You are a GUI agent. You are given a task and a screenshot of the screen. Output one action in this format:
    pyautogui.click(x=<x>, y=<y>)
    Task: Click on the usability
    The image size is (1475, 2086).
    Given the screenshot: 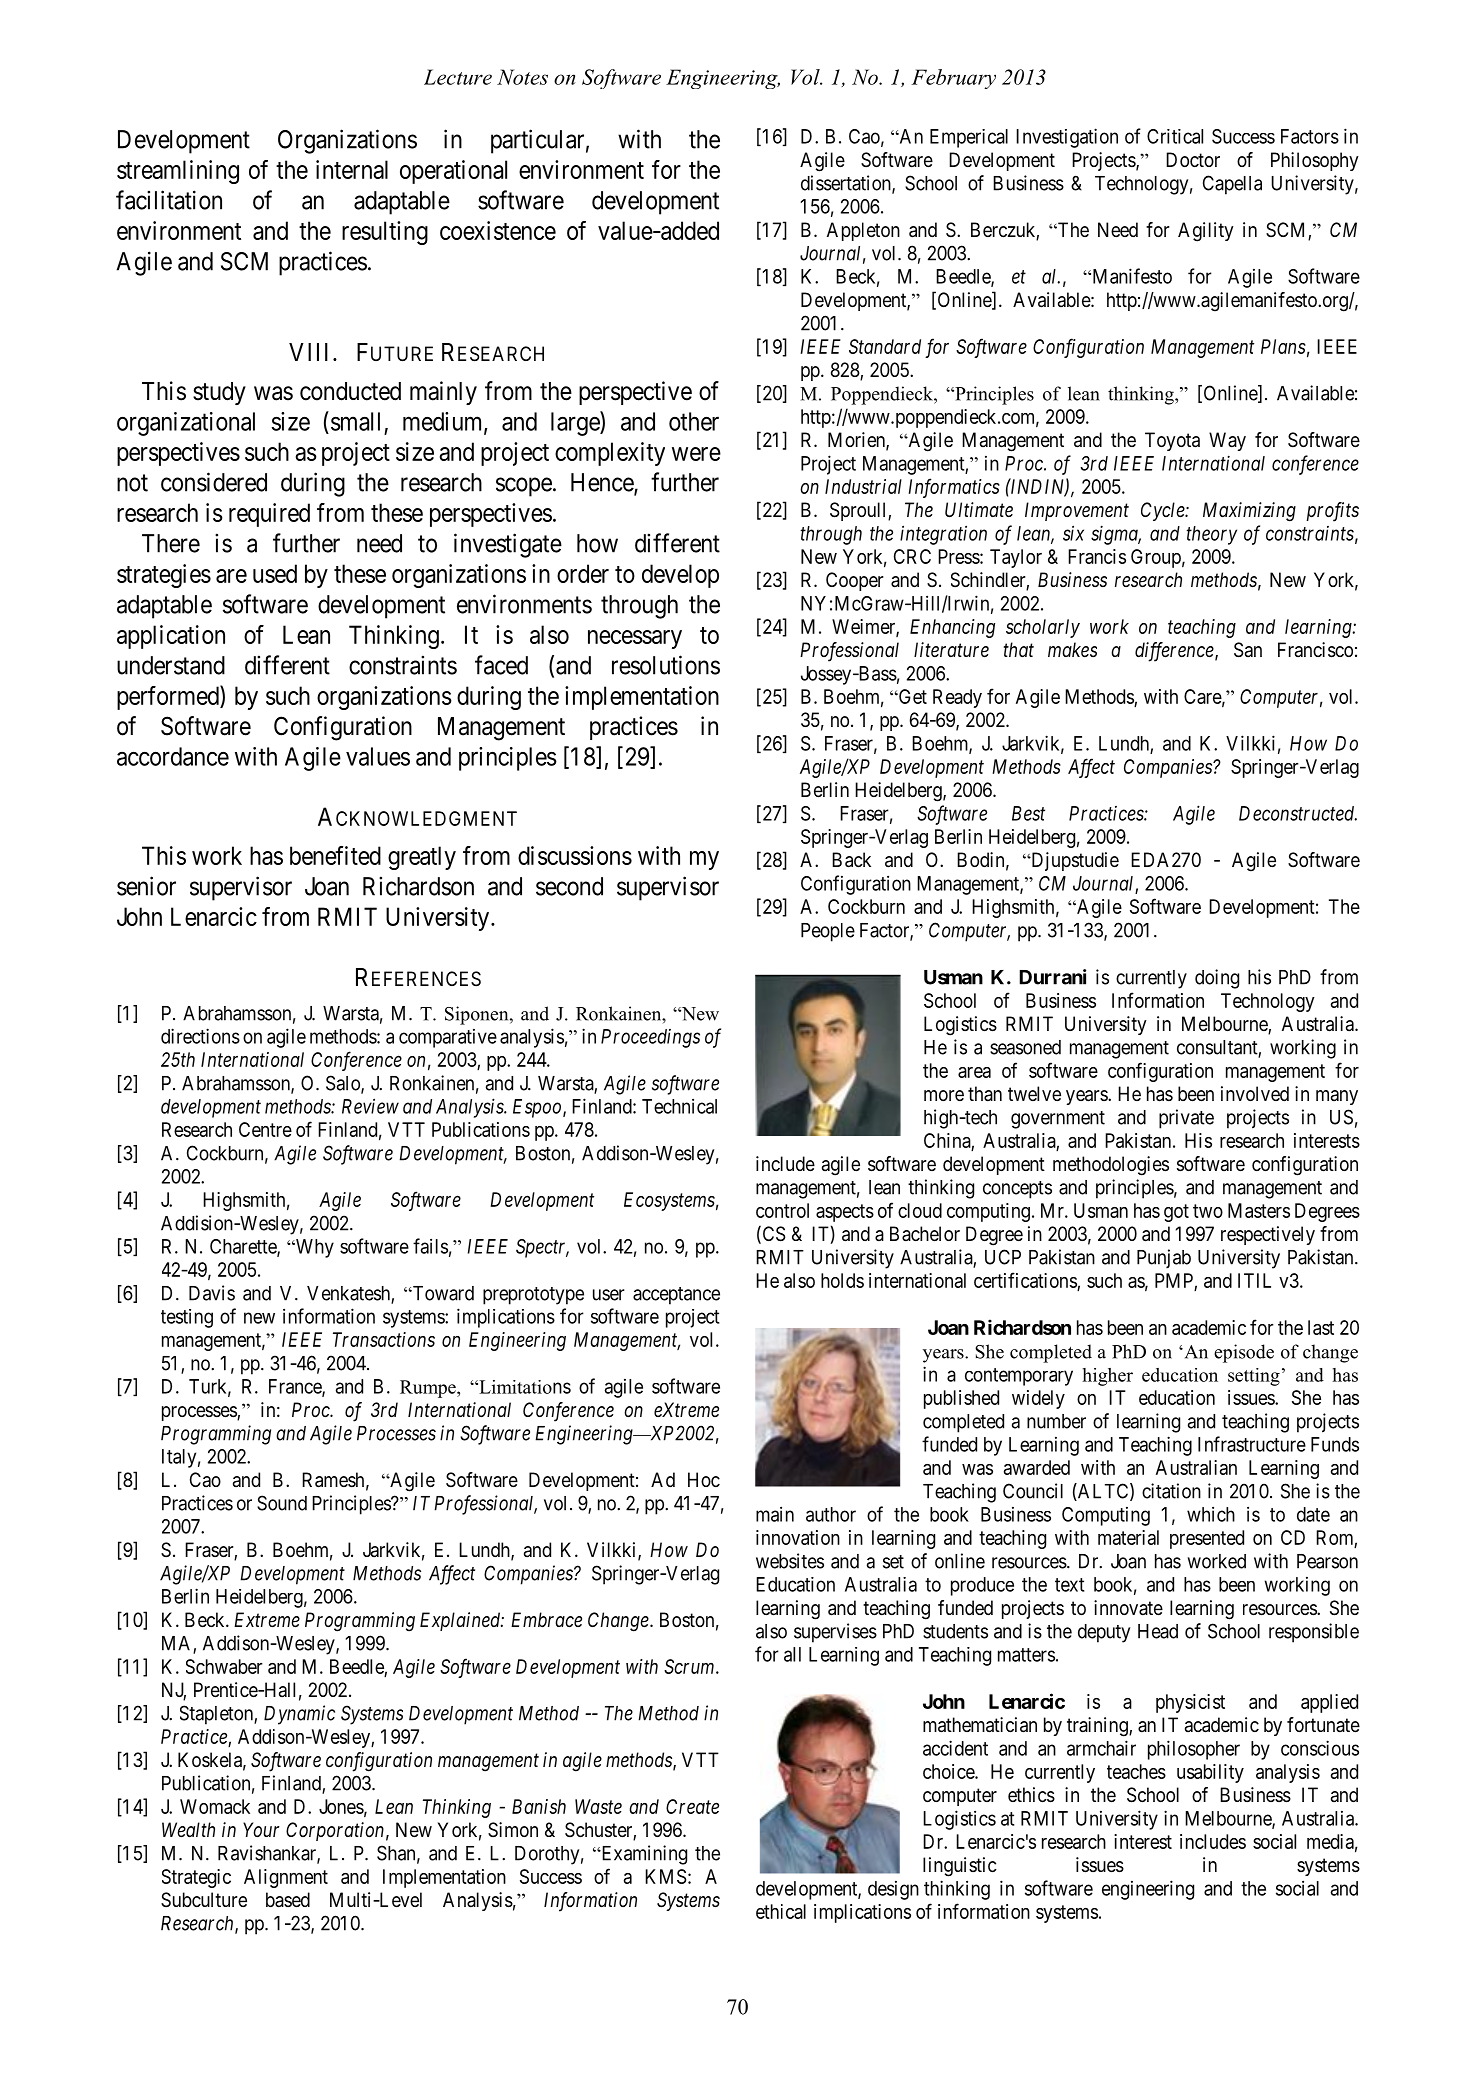 What is the action you would take?
    pyautogui.click(x=1210, y=1773)
